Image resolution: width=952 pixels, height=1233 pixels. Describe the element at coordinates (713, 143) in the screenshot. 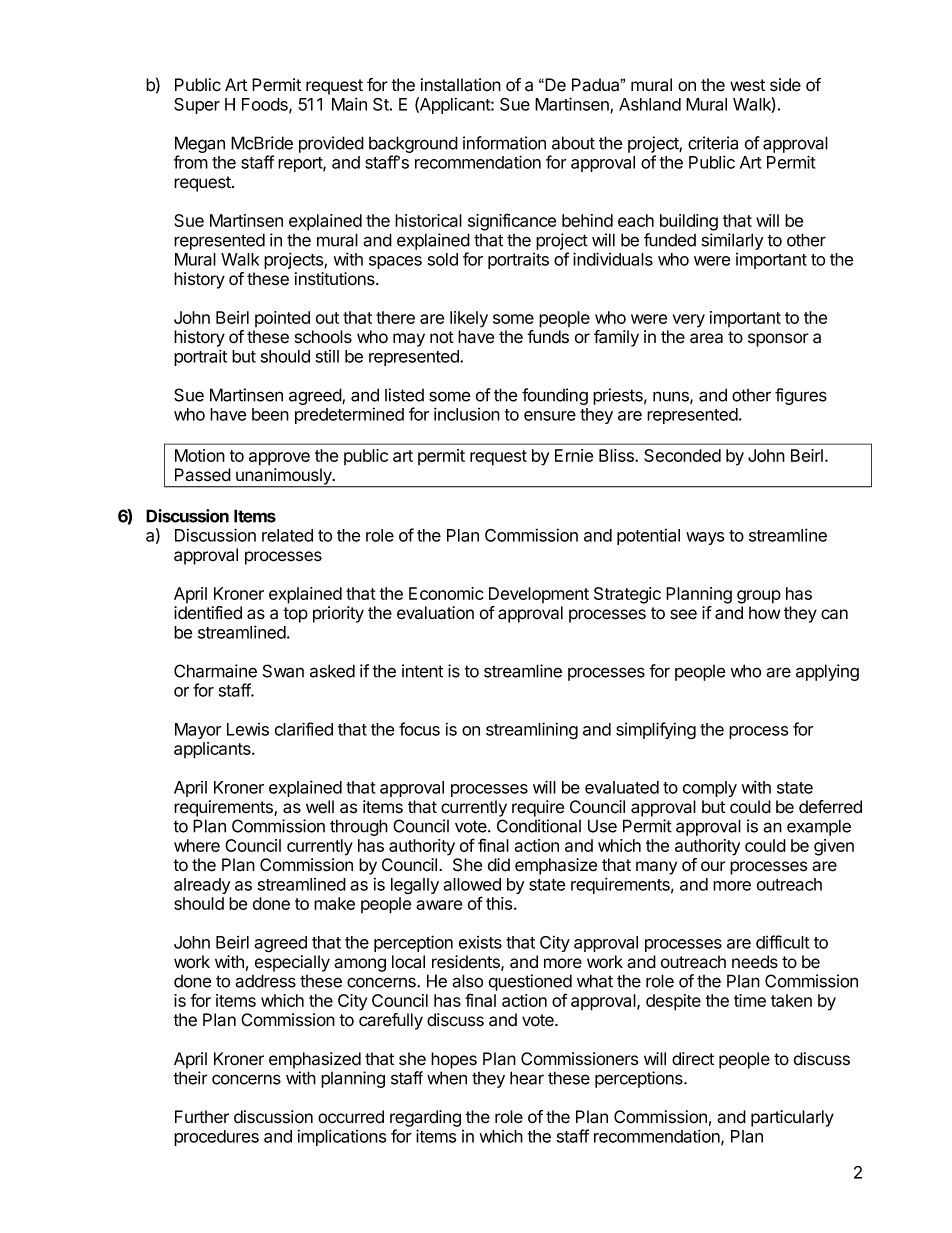

I see `criteria` at that location.
